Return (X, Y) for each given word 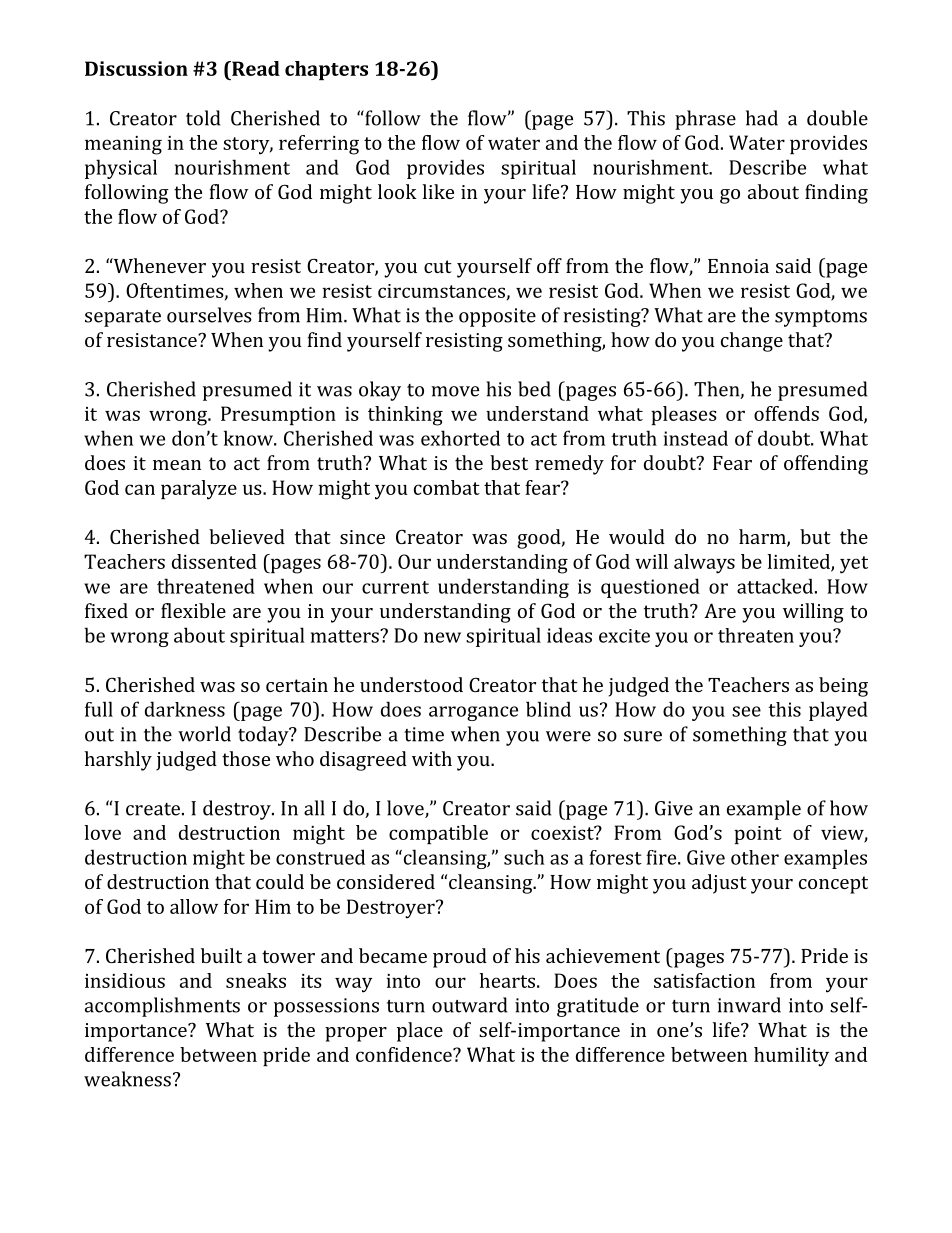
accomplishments (162, 1007)
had (762, 118)
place (420, 1032)
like (438, 191)
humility (791, 1057)
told (203, 118)
